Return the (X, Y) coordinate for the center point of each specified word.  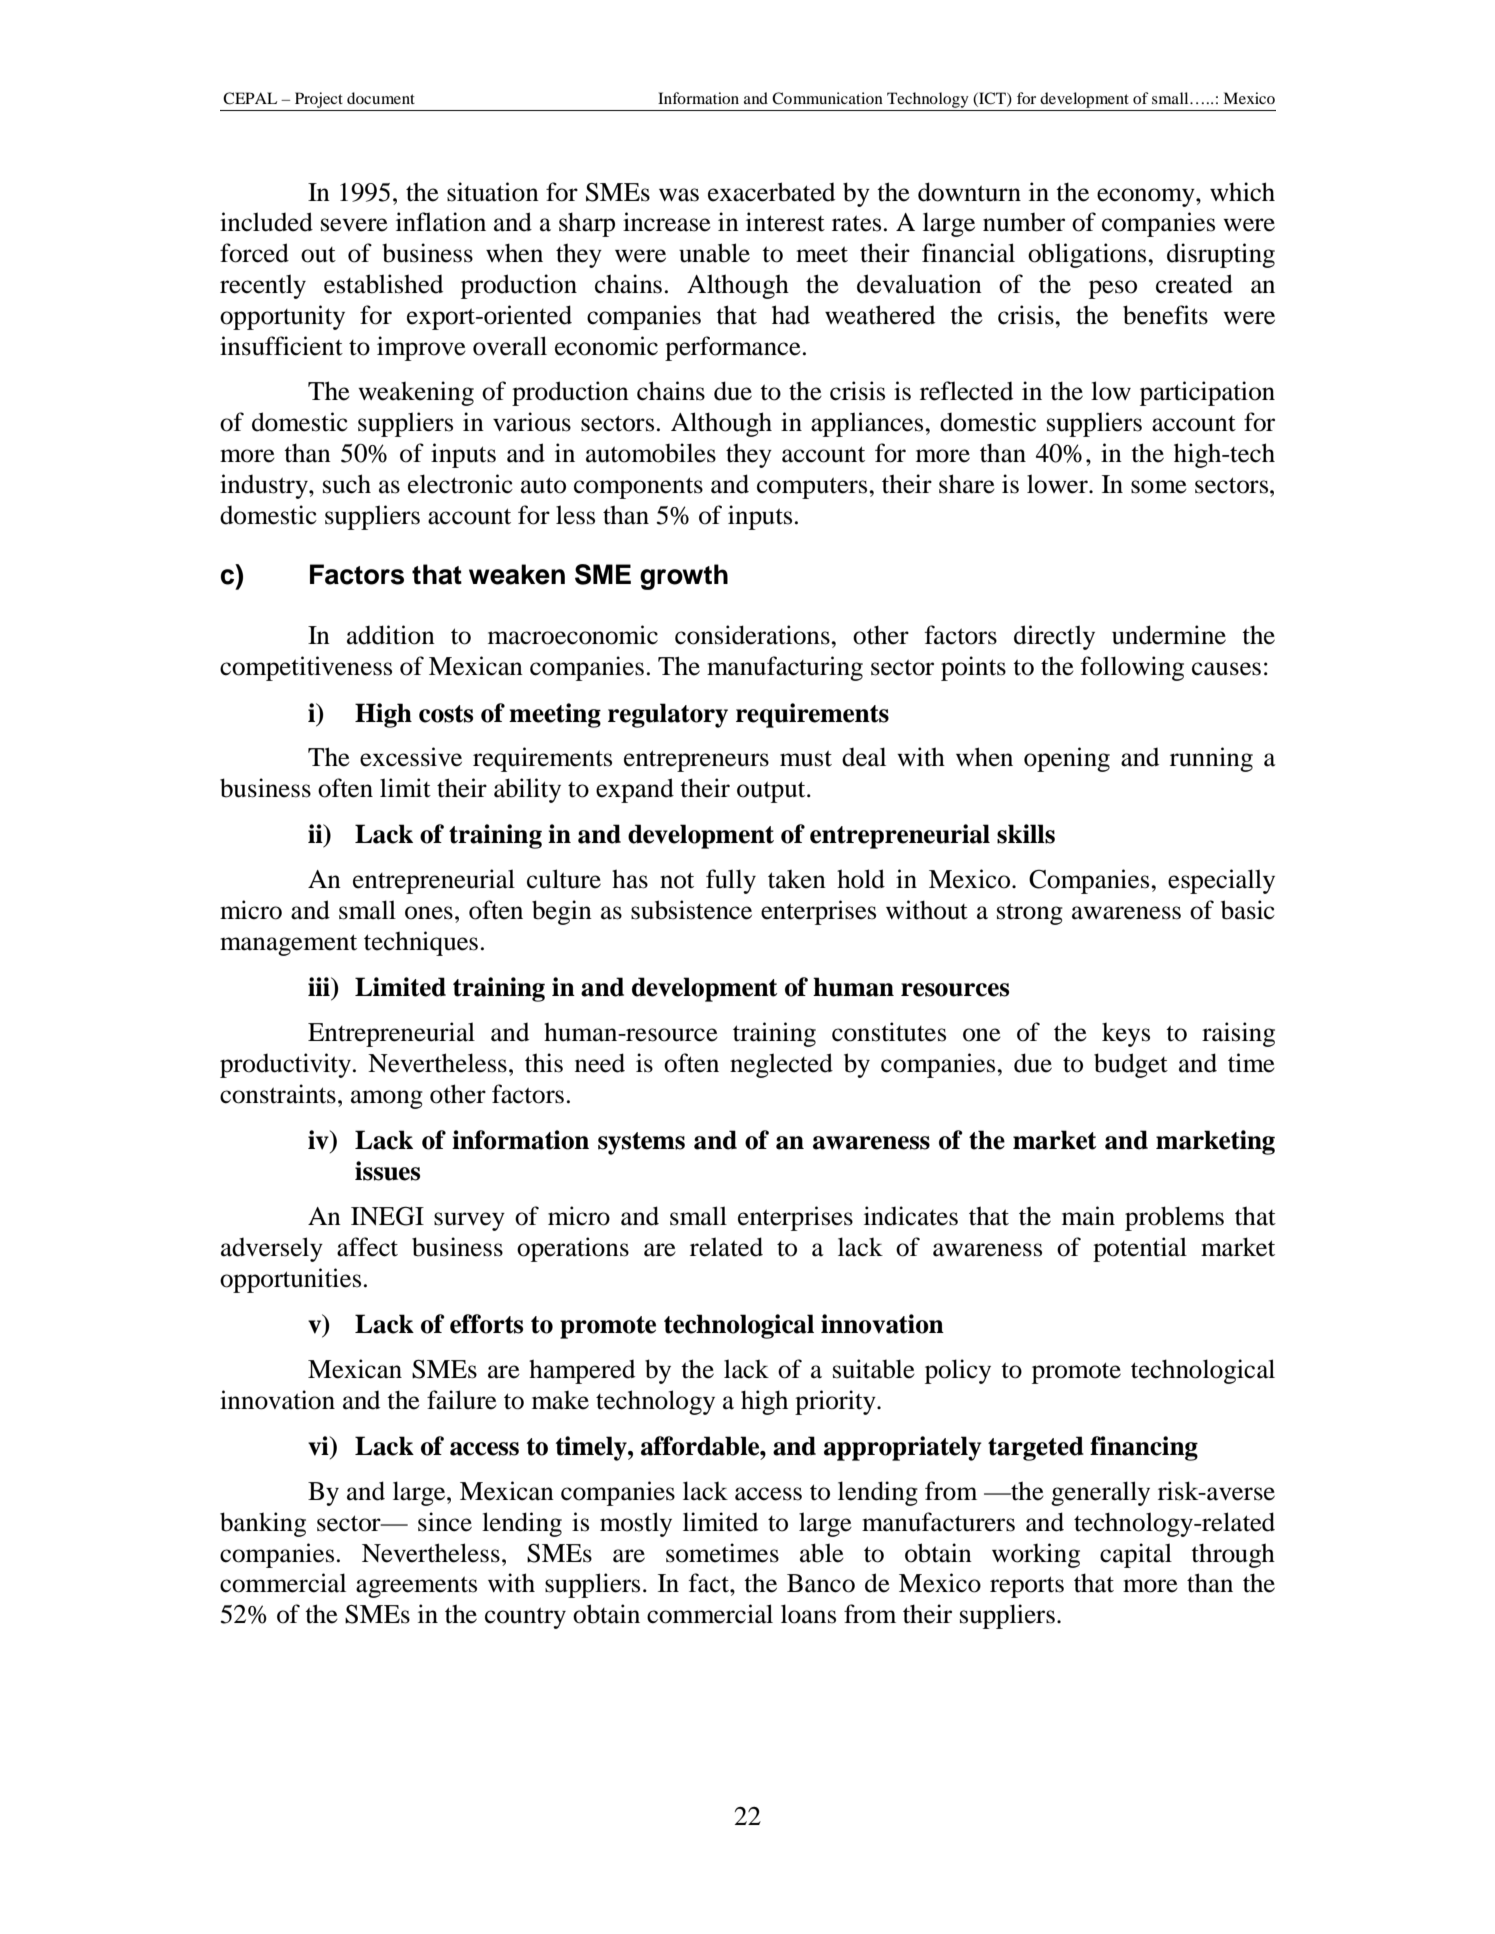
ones (429, 913)
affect (367, 1247)
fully (731, 881)
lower (1058, 484)
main (1088, 1216)
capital (1136, 1555)
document (381, 98)
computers (813, 488)
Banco (821, 1583)
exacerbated (771, 192)
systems (641, 1143)
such (347, 484)
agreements (416, 1587)
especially (1221, 881)
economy (1147, 197)
